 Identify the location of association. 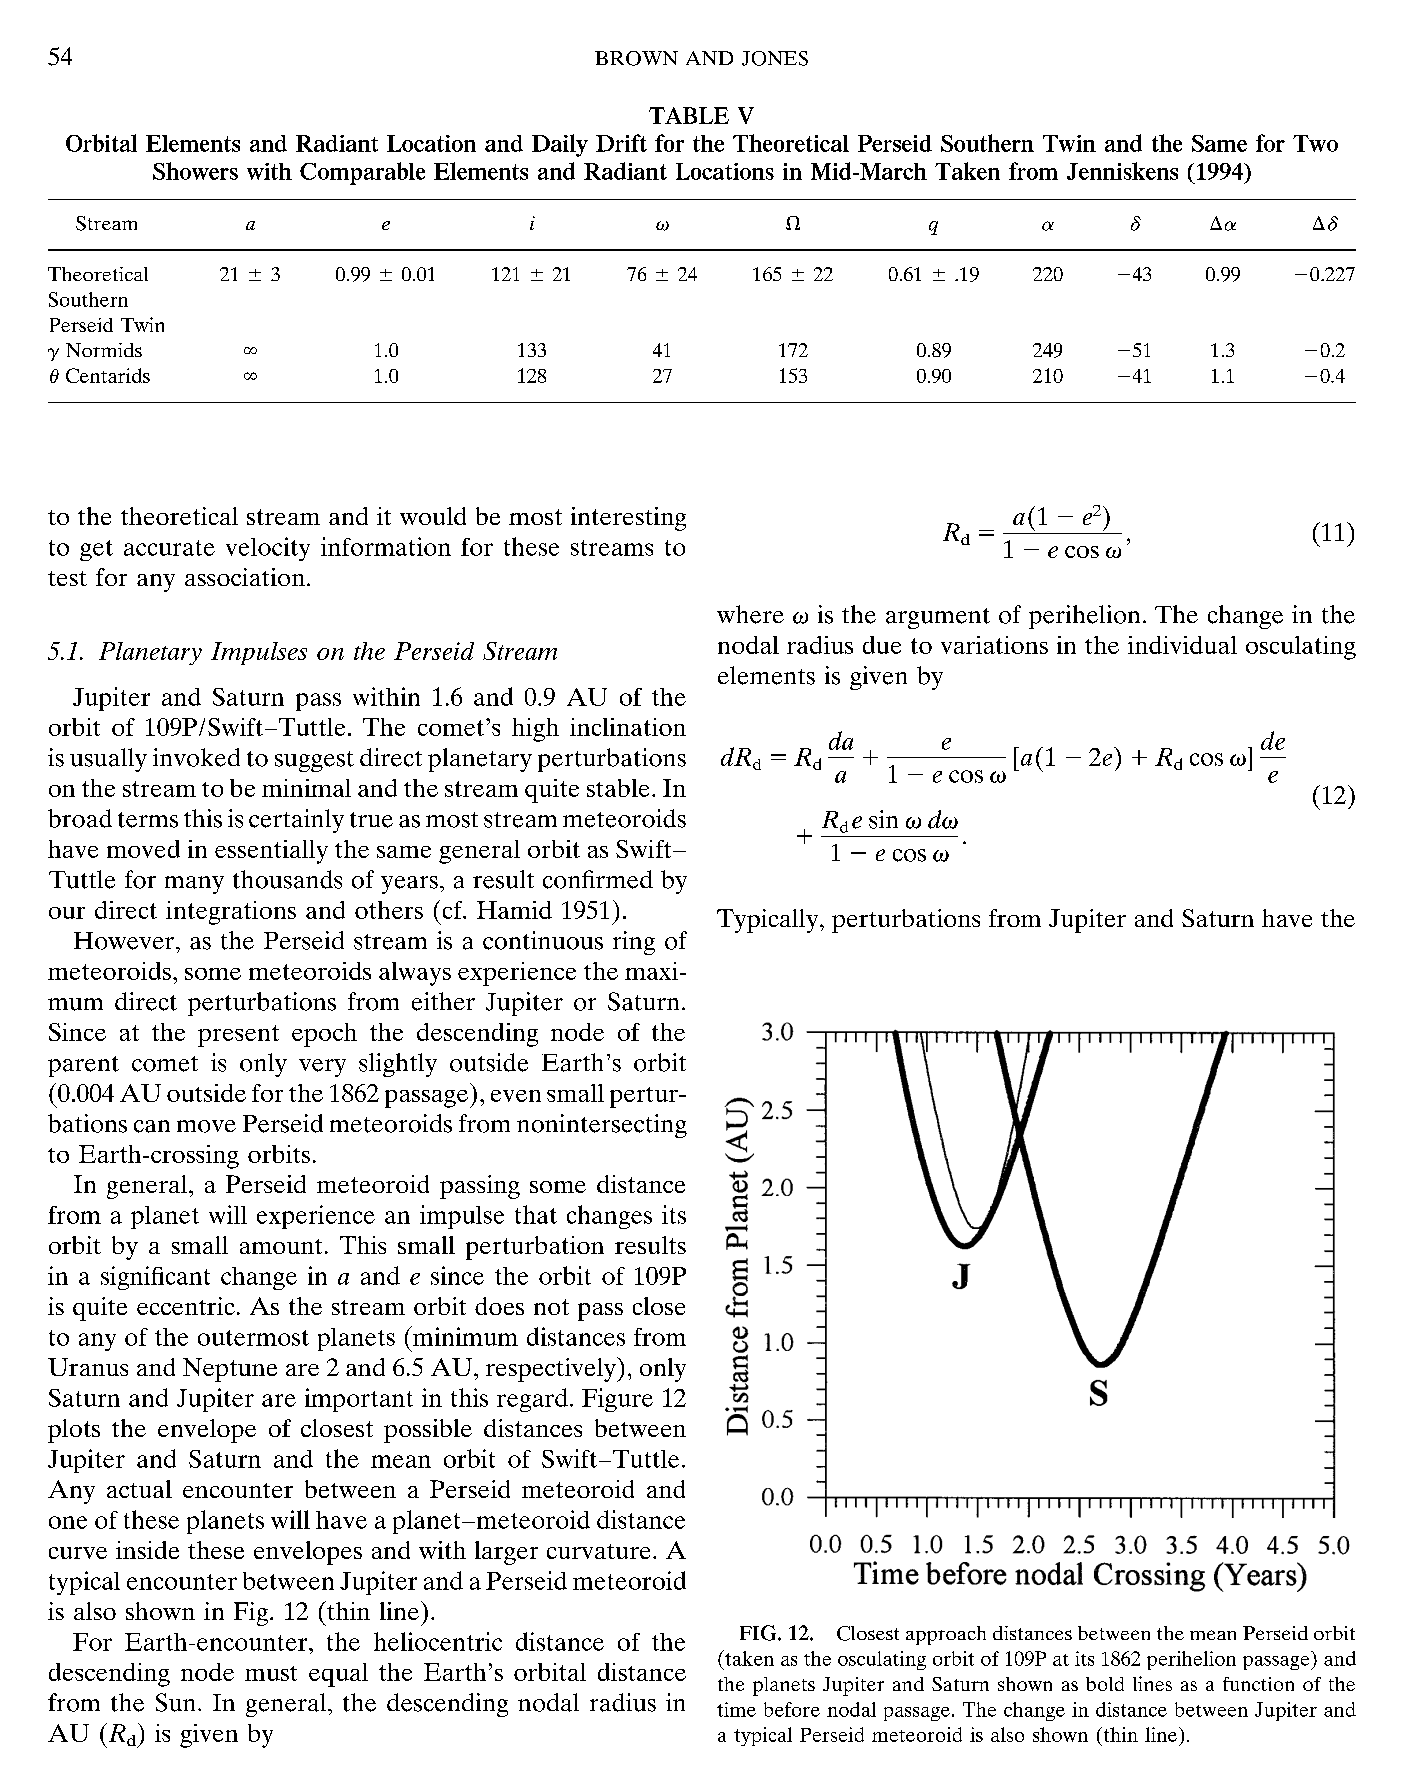
(245, 577).
